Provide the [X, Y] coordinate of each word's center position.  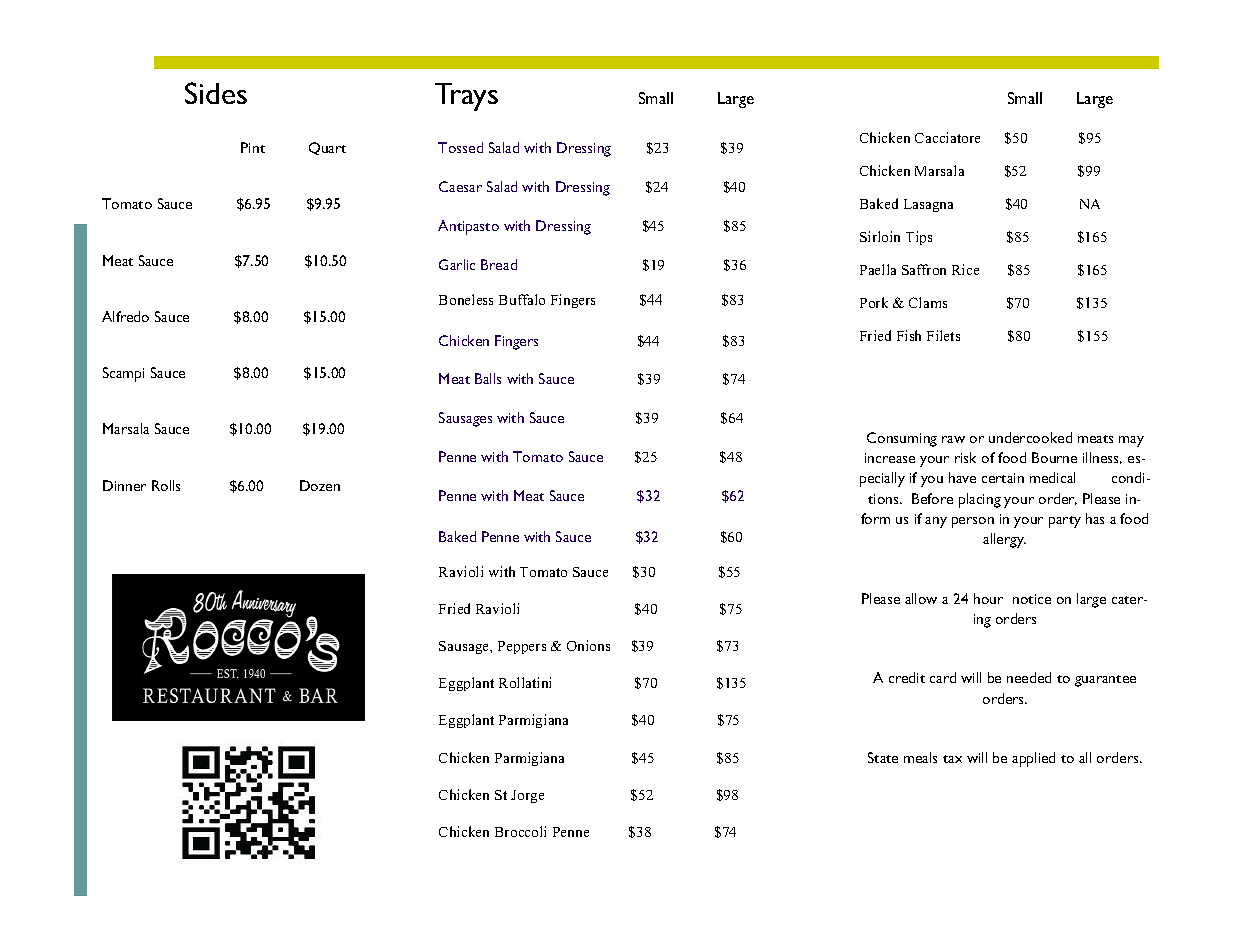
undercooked [1030, 437]
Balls [488, 378]
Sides [216, 93]
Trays [466, 97]
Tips [919, 238]
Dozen [320, 485]
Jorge [527, 796]
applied [1033, 759]
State [883, 757]
